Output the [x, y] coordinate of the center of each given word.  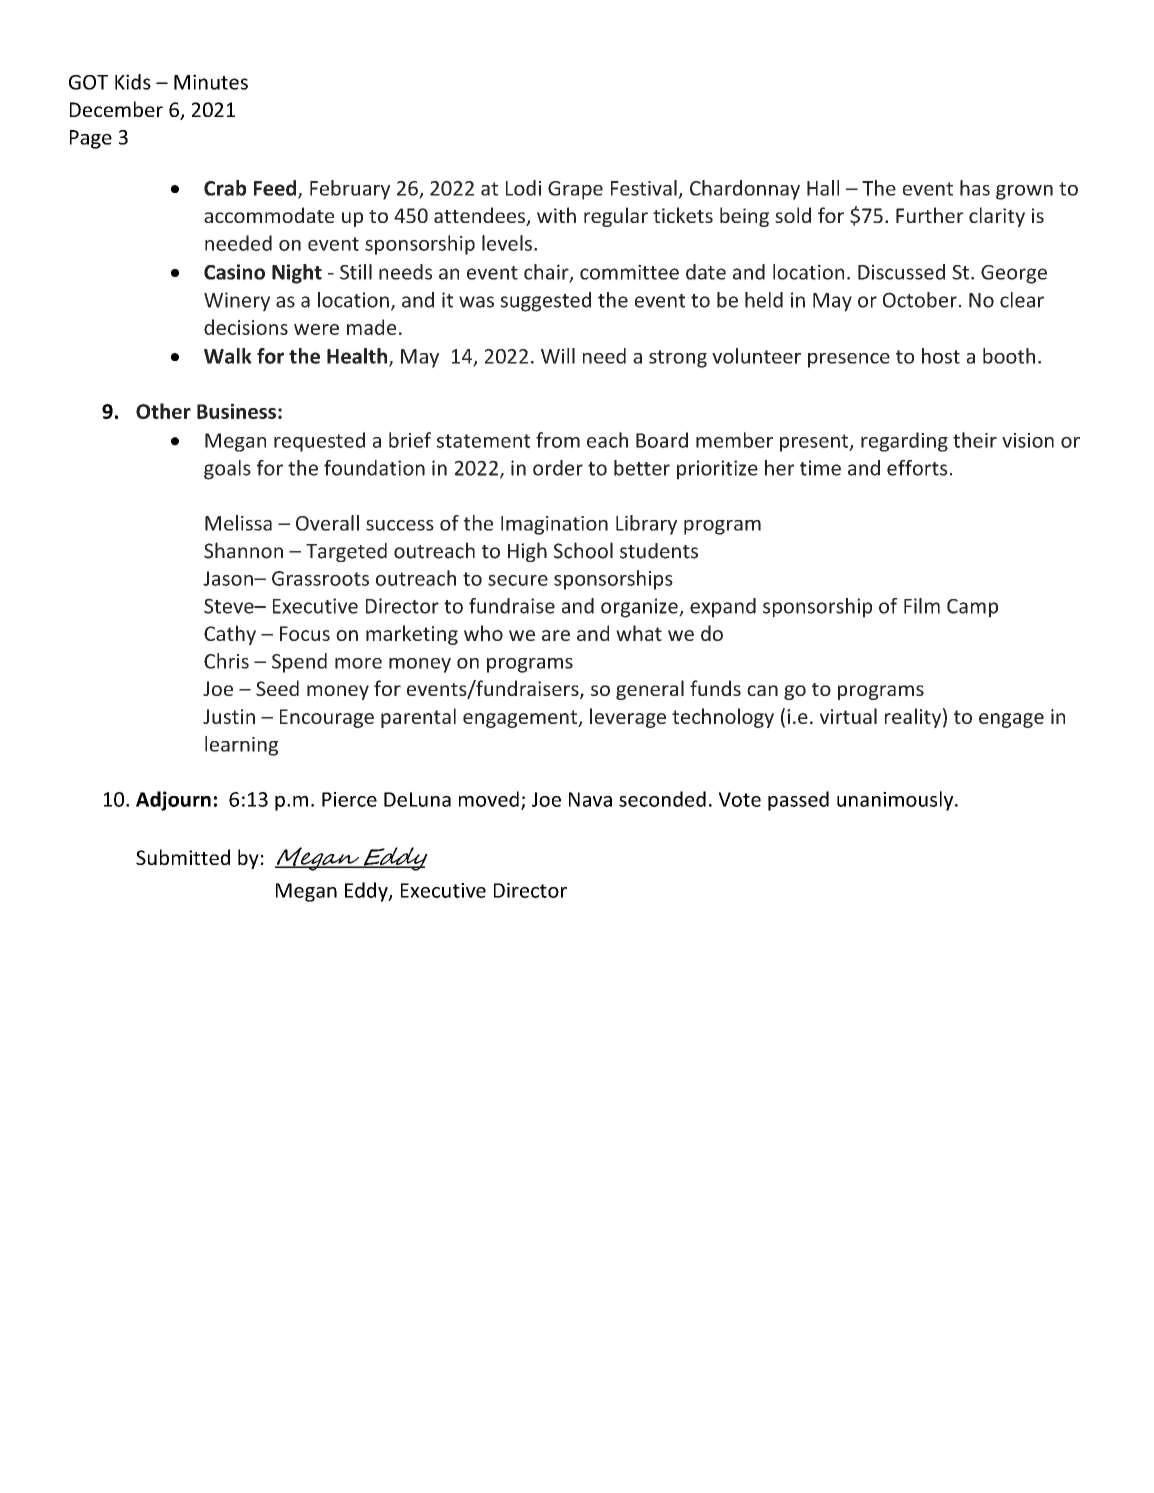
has [975, 188]
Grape [575, 190]
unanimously [896, 801]
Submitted [183, 857]
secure [518, 580]
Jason [229, 578]
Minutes [211, 82]
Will [558, 356]
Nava [590, 799]
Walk [228, 356]
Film [922, 606]
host [941, 356]
